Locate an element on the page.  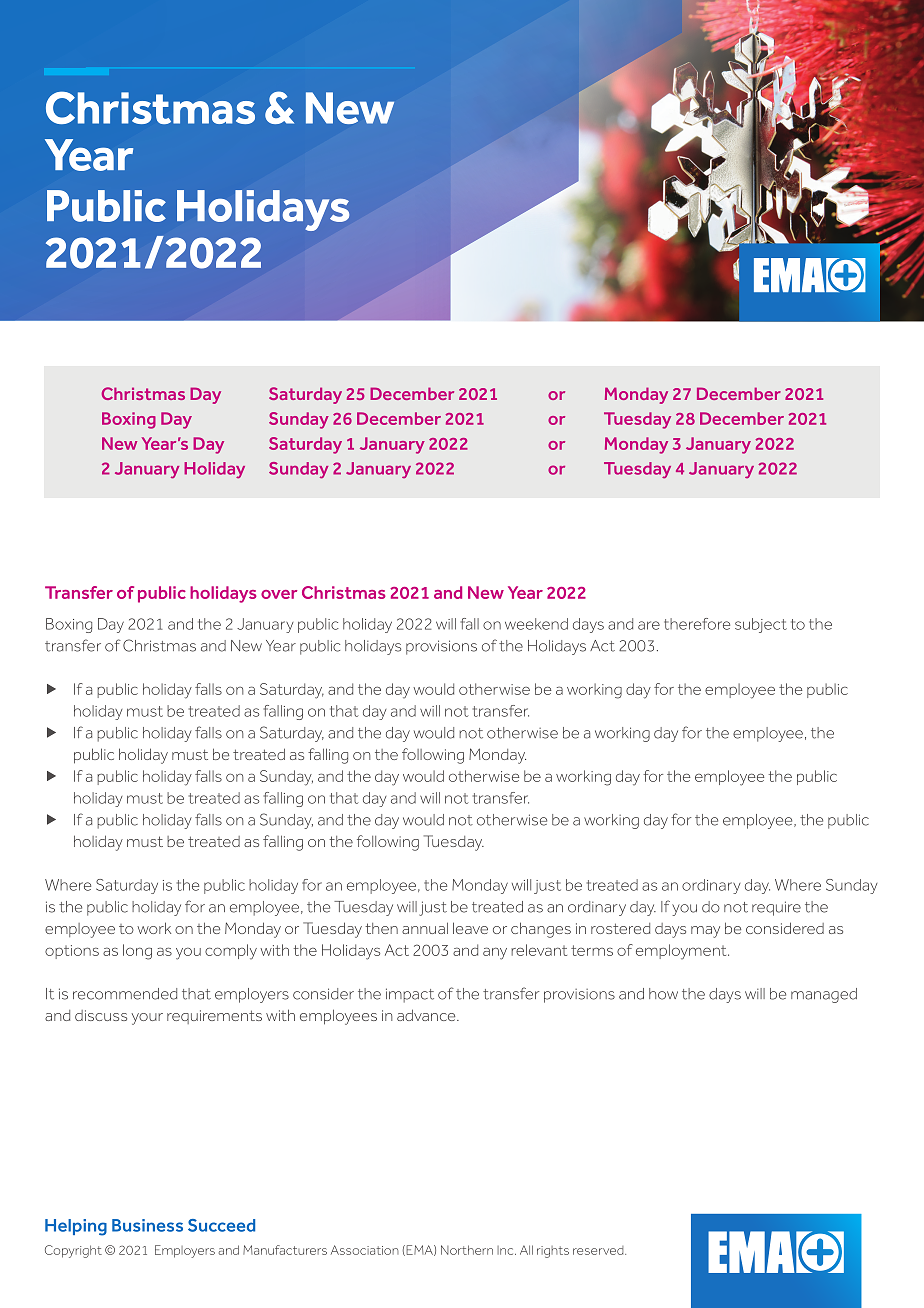
Business is located at coordinates (147, 1225).
